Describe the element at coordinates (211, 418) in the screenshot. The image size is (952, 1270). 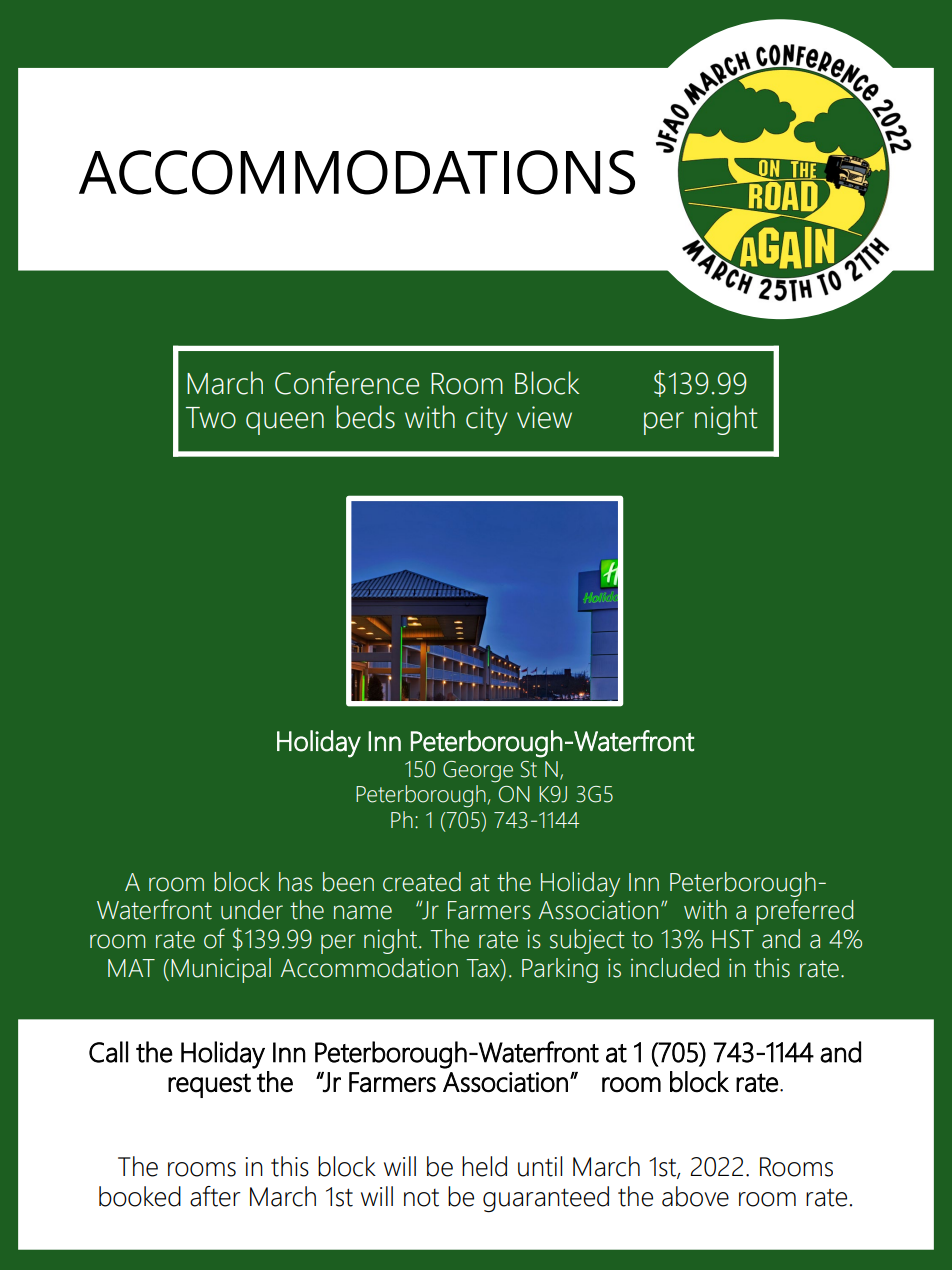
I see `Two` at that location.
